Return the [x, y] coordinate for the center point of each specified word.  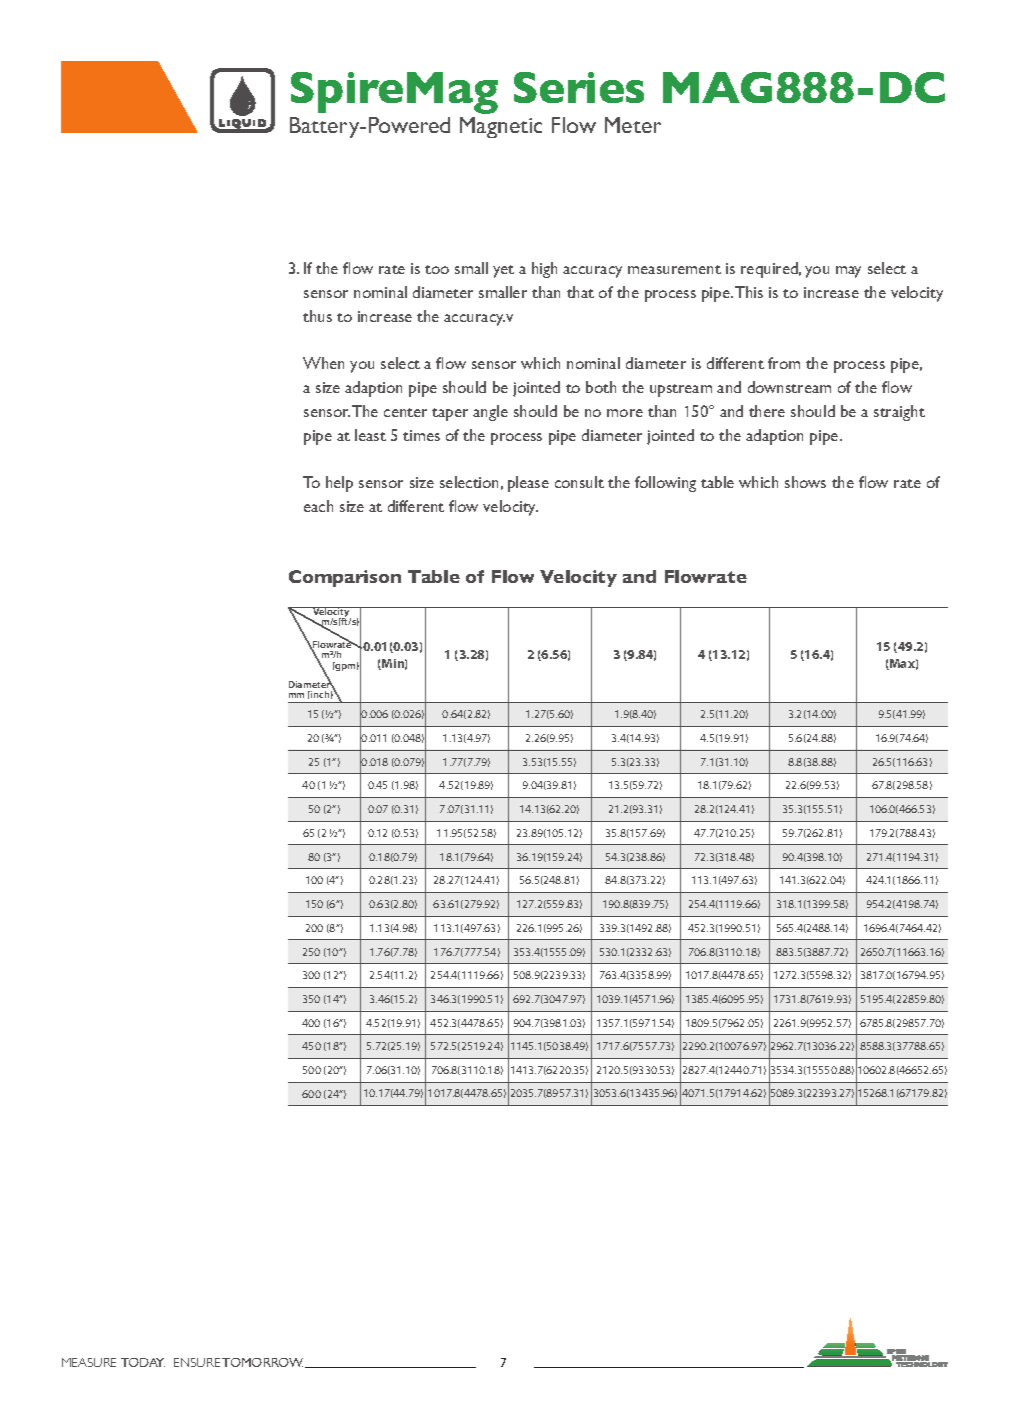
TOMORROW [264, 1363]
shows [805, 482]
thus [317, 316]
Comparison [345, 578]
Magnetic [501, 127]
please [528, 484]
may [848, 272]
